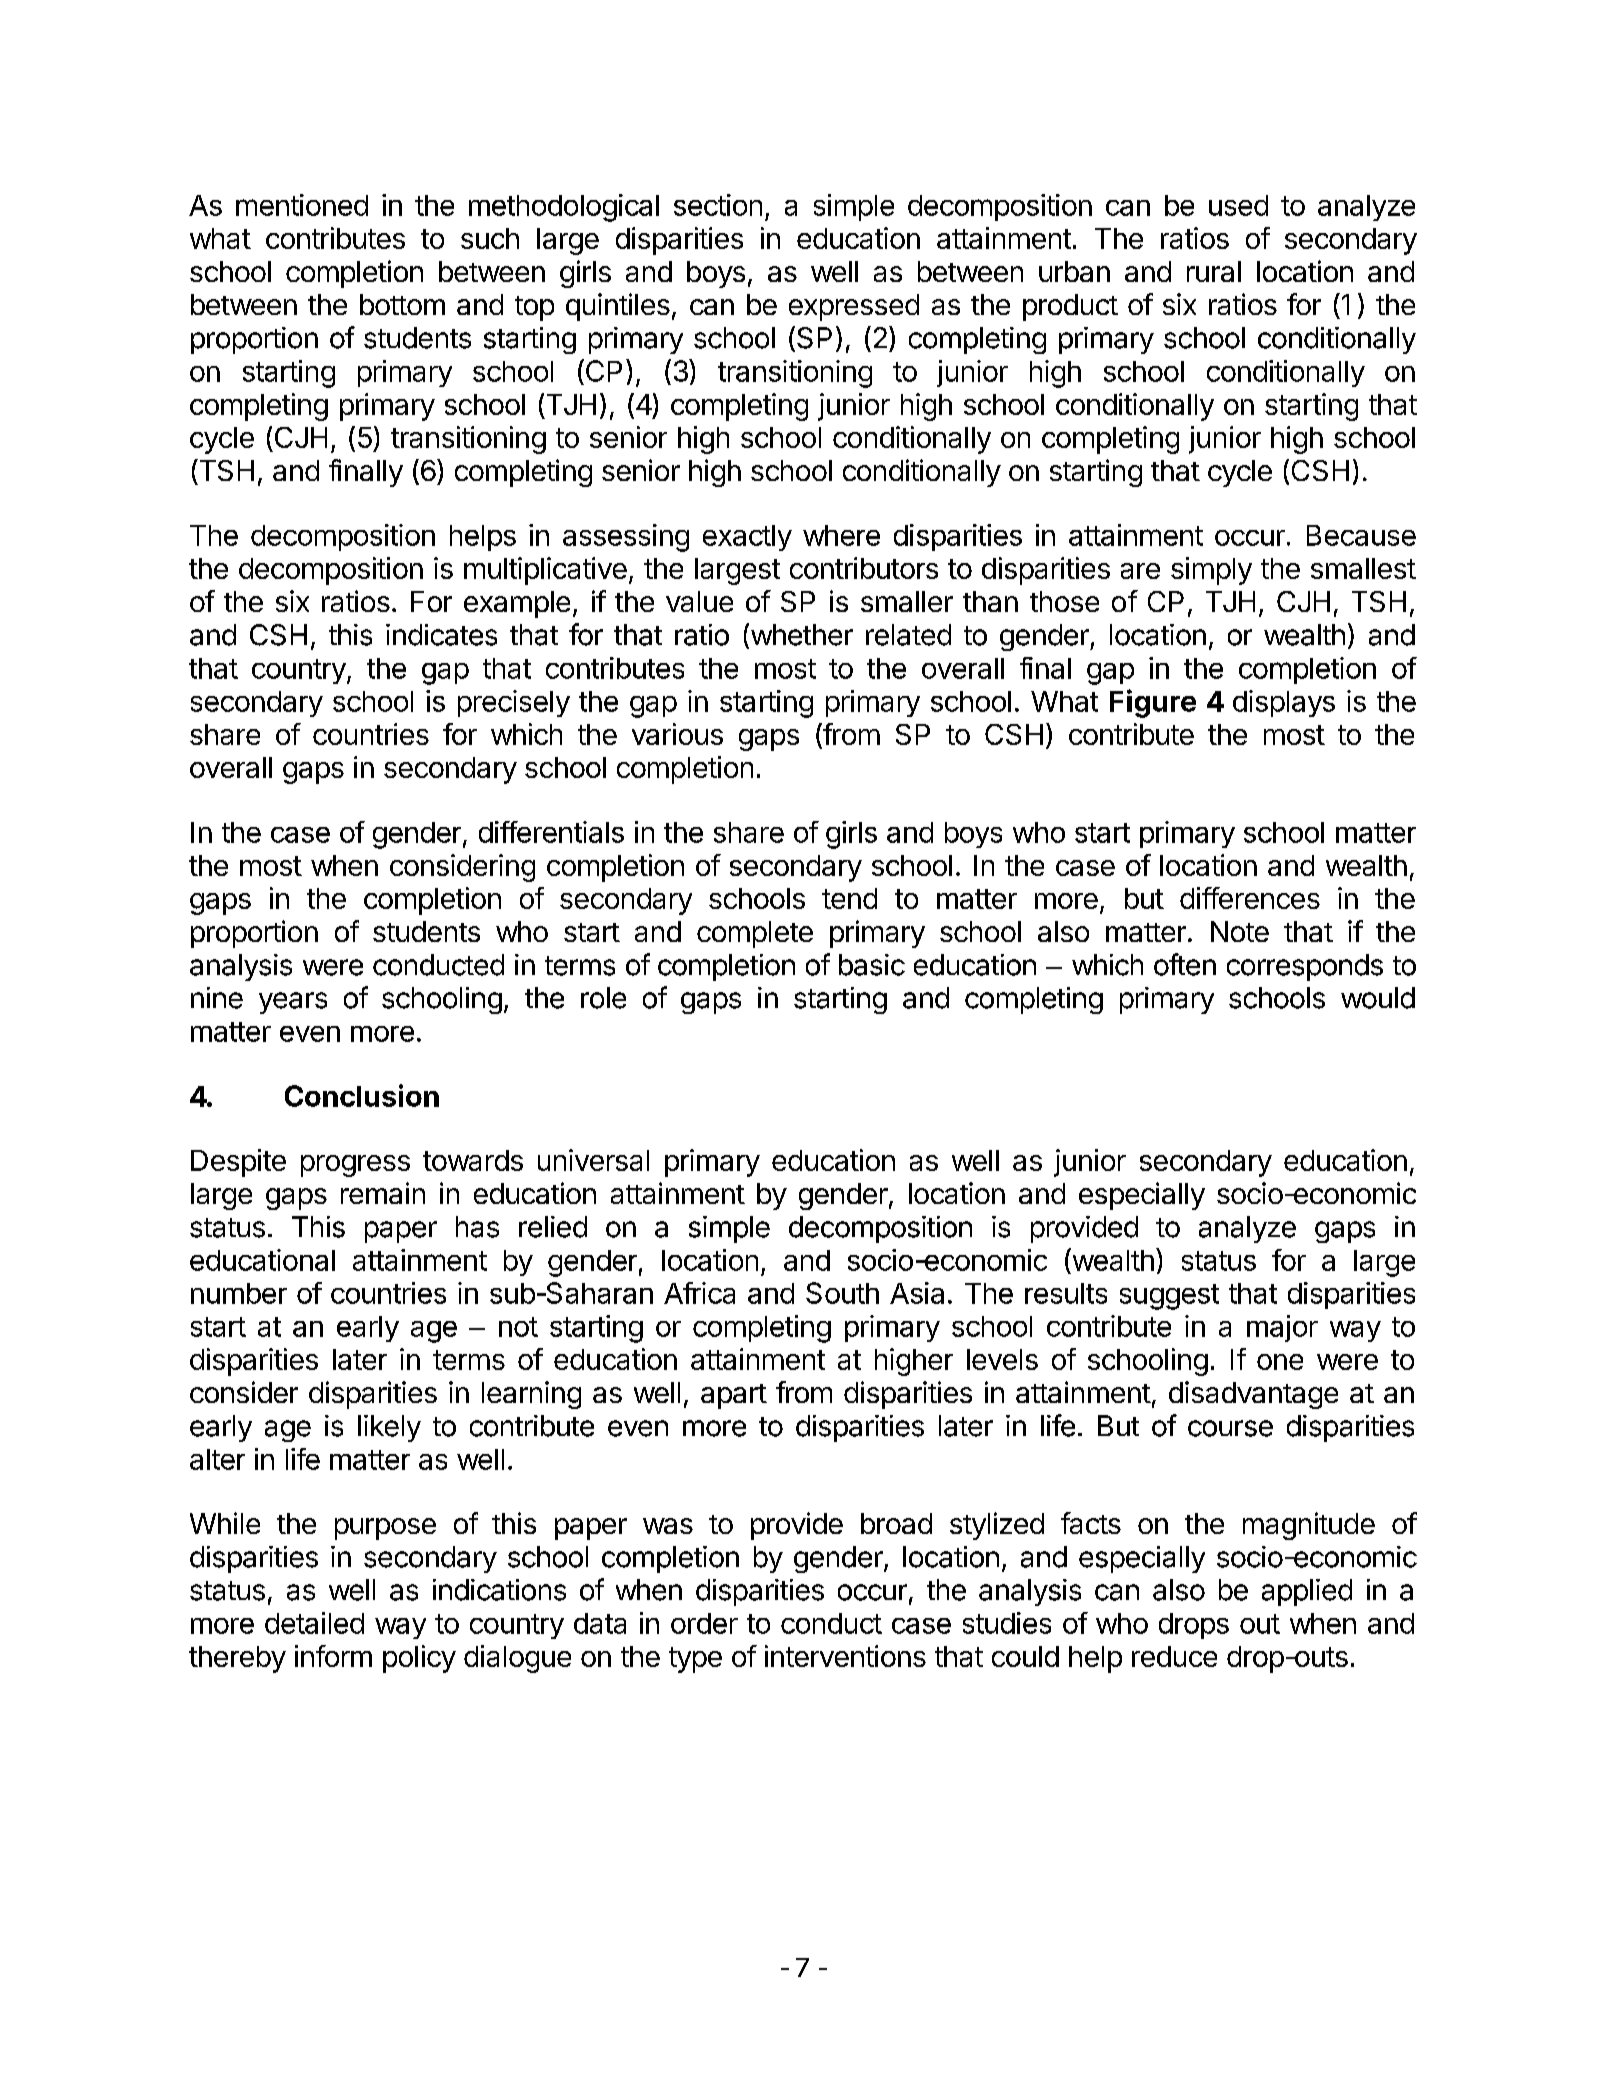  I want to click on interventions, so click(845, 1656).
